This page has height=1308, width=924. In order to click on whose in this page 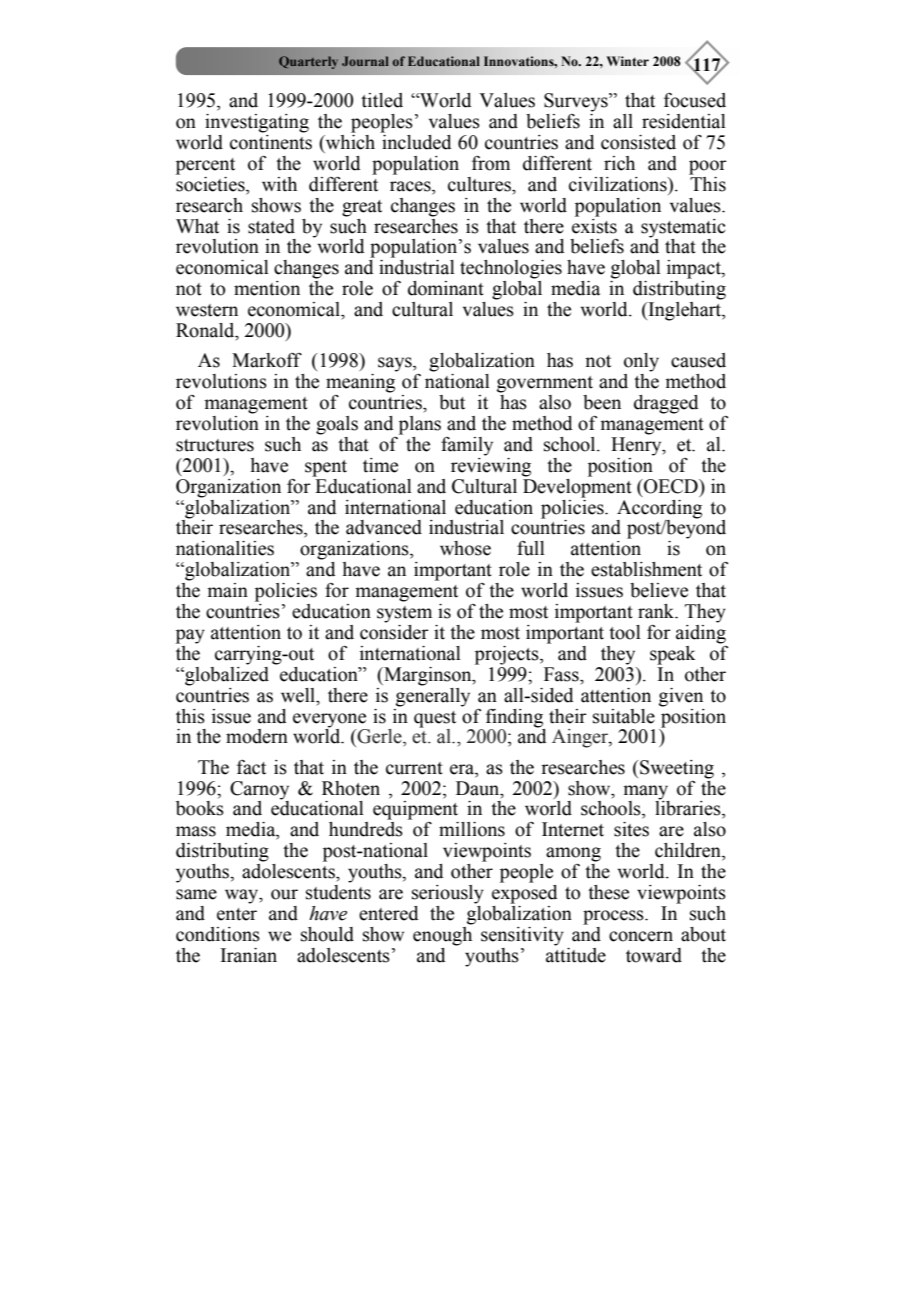, I will do `click(465, 548)`.
